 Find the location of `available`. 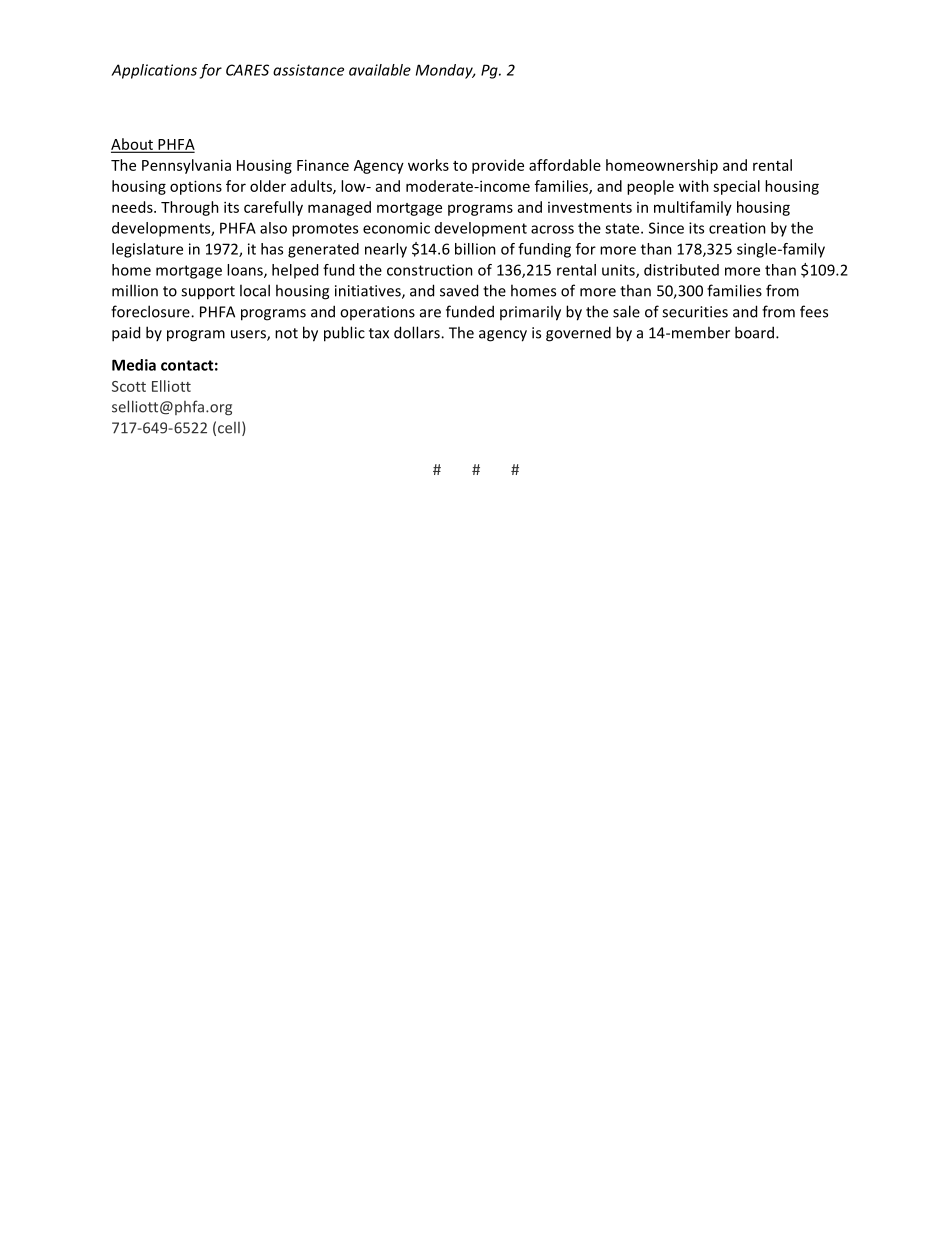

available is located at coordinates (380, 70).
